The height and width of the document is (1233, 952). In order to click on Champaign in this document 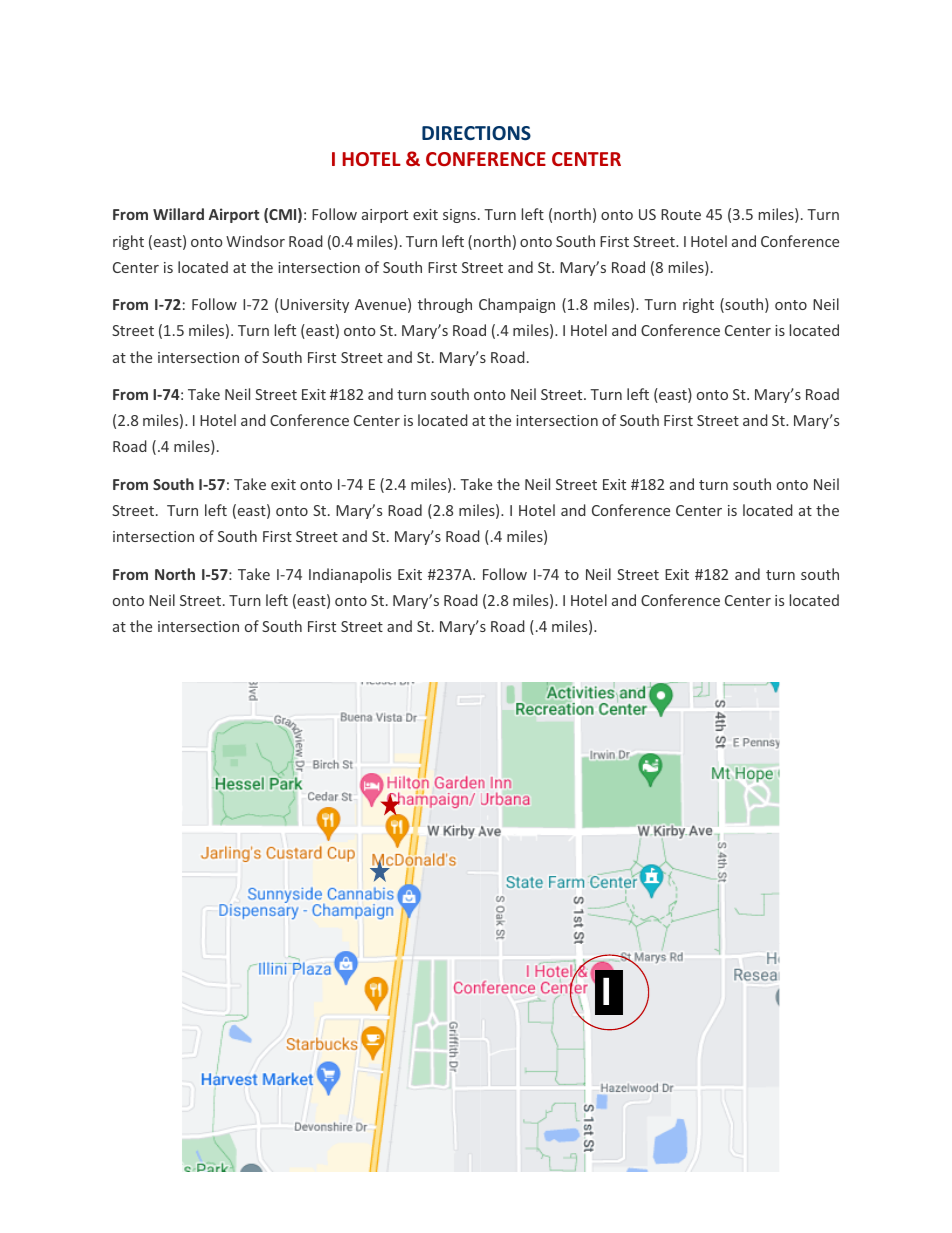, I will do `click(517, 305)`.
